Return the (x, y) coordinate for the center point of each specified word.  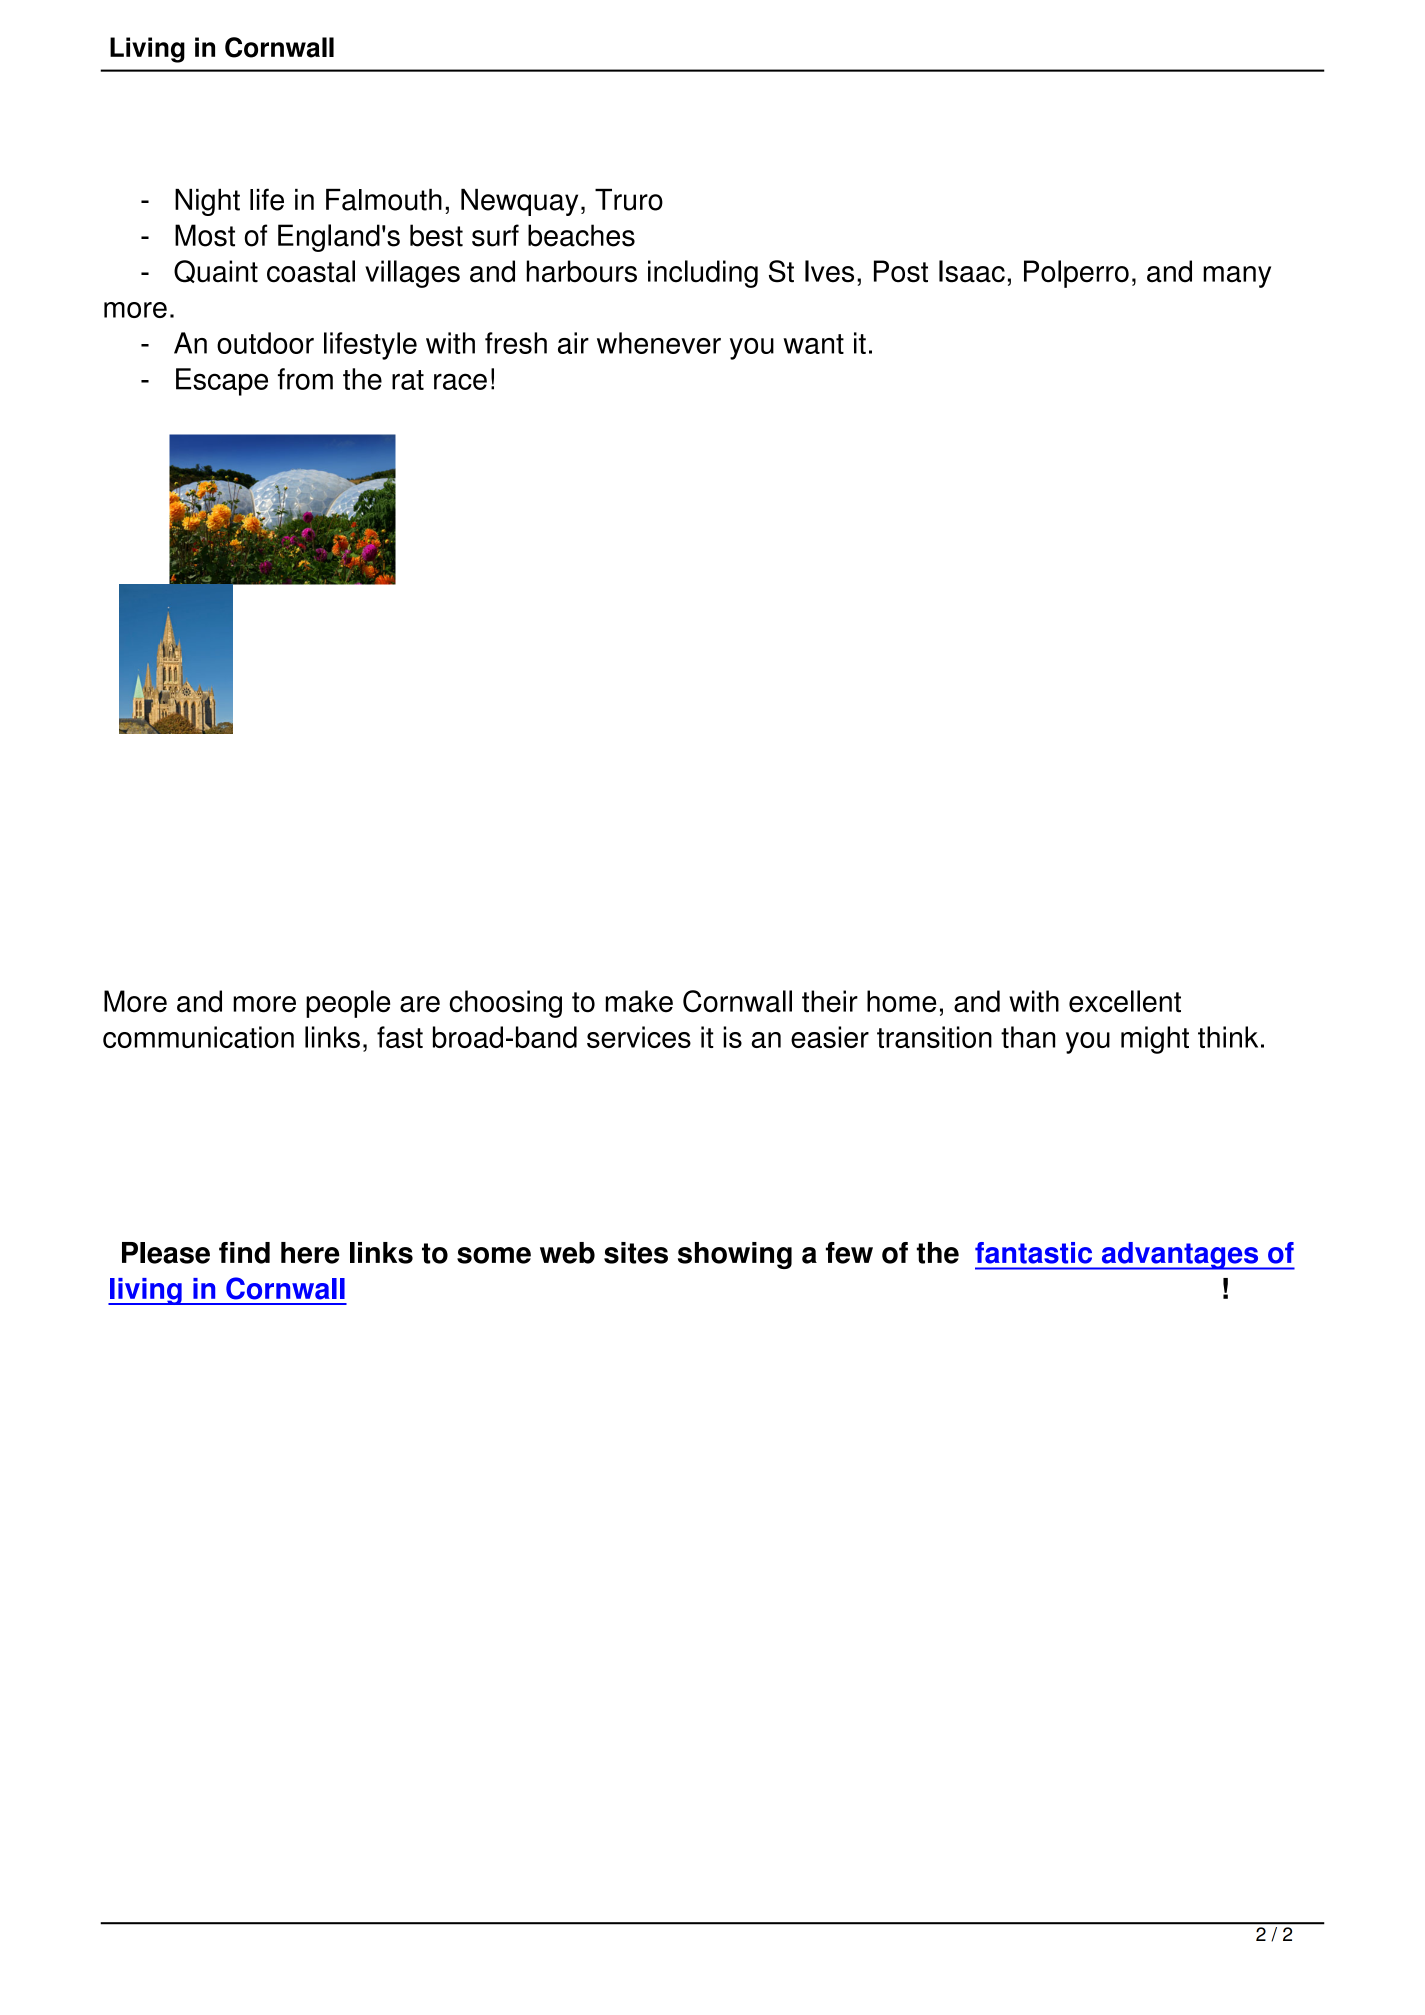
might (1155, 1040)
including (703, 274)
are (420, 1004)
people (348, 1004)
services (639, 1037)
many (1237, 277)
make (639, 1001)
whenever (659, 343)
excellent (1125, 1001)
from (305, 379)
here (310, 1253)
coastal (311, 271)
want (813, 344)
